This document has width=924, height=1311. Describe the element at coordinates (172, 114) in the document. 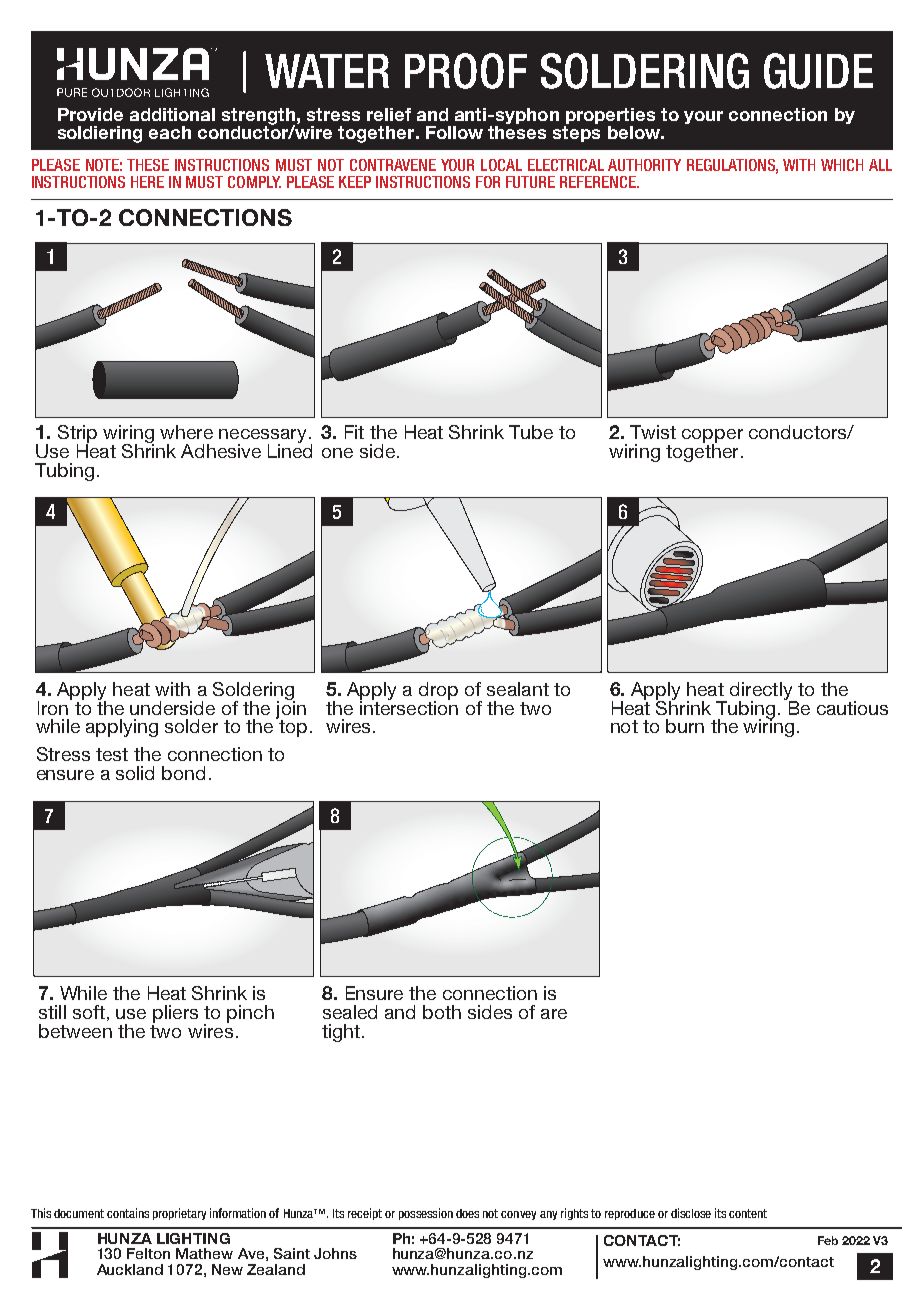

I see `additional` at that location.
